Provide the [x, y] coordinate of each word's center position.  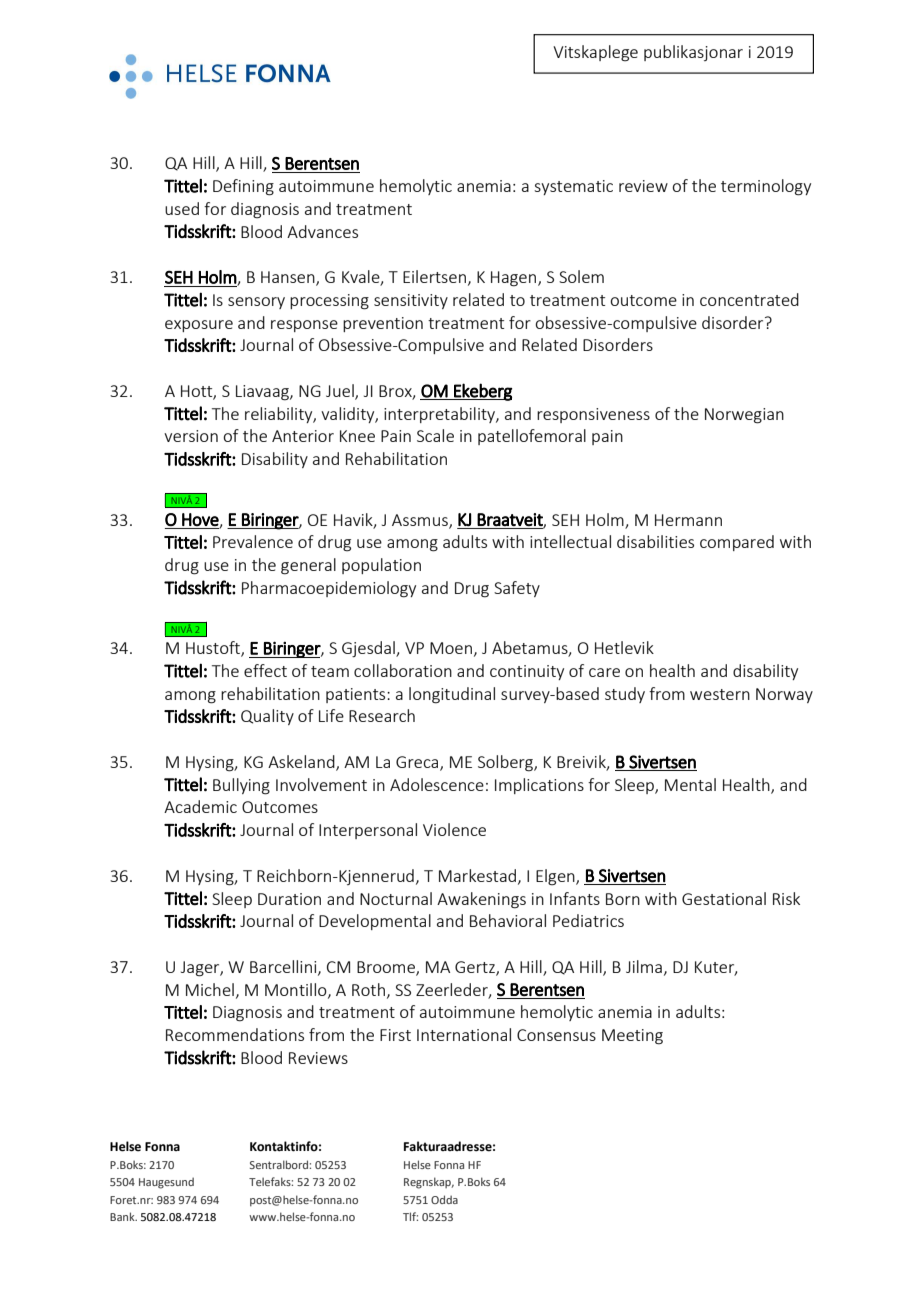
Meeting [632, 1037]
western [720, 694]
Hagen [515, 279]
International [464, 1034]
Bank [123, 1216]
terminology [766, 187]
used [182, 208]
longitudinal [452, 695]
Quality [267, 717]
